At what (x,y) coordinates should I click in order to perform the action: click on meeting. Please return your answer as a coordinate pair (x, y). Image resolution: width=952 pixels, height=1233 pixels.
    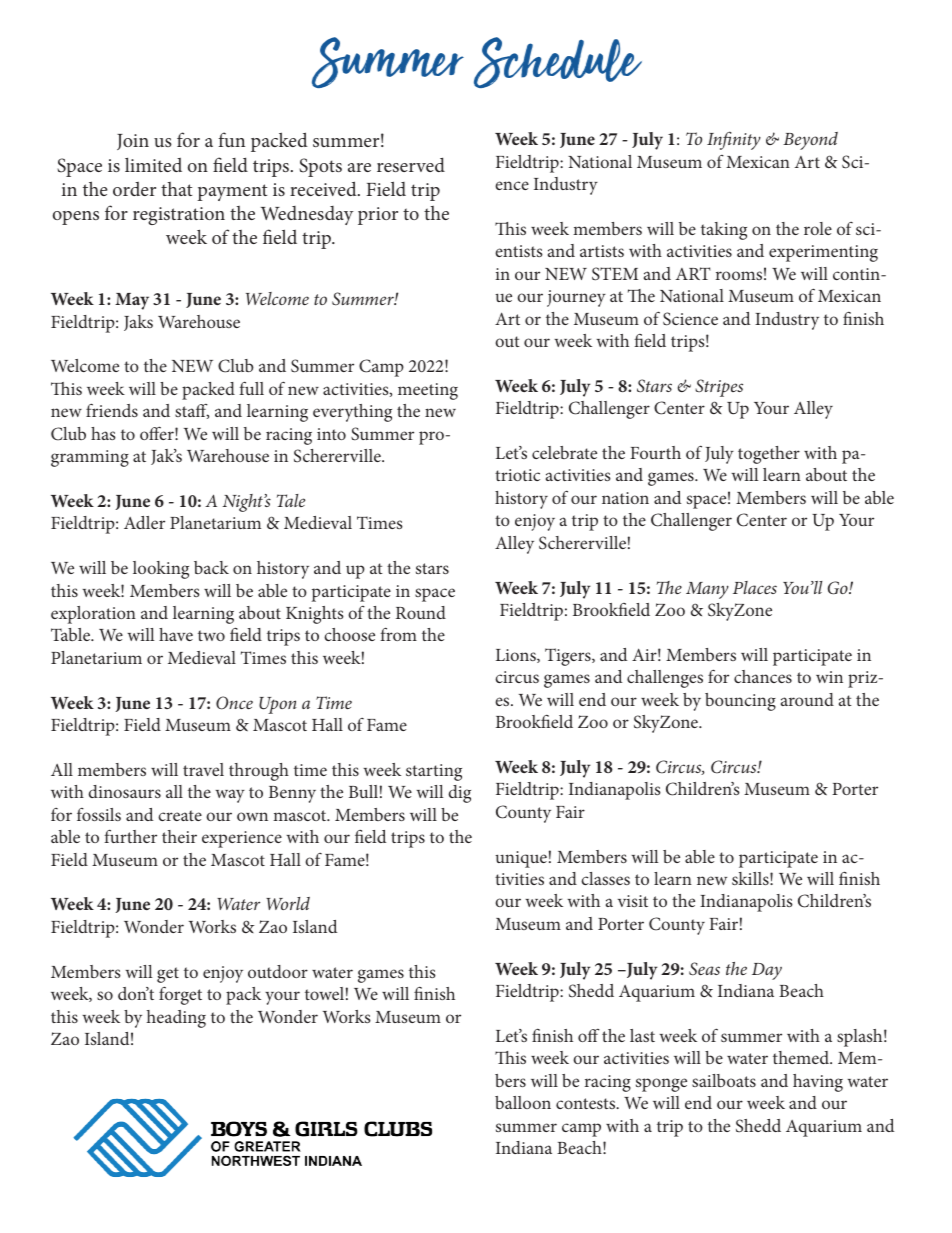
    Looking at the image, I should click on (428, 391).
